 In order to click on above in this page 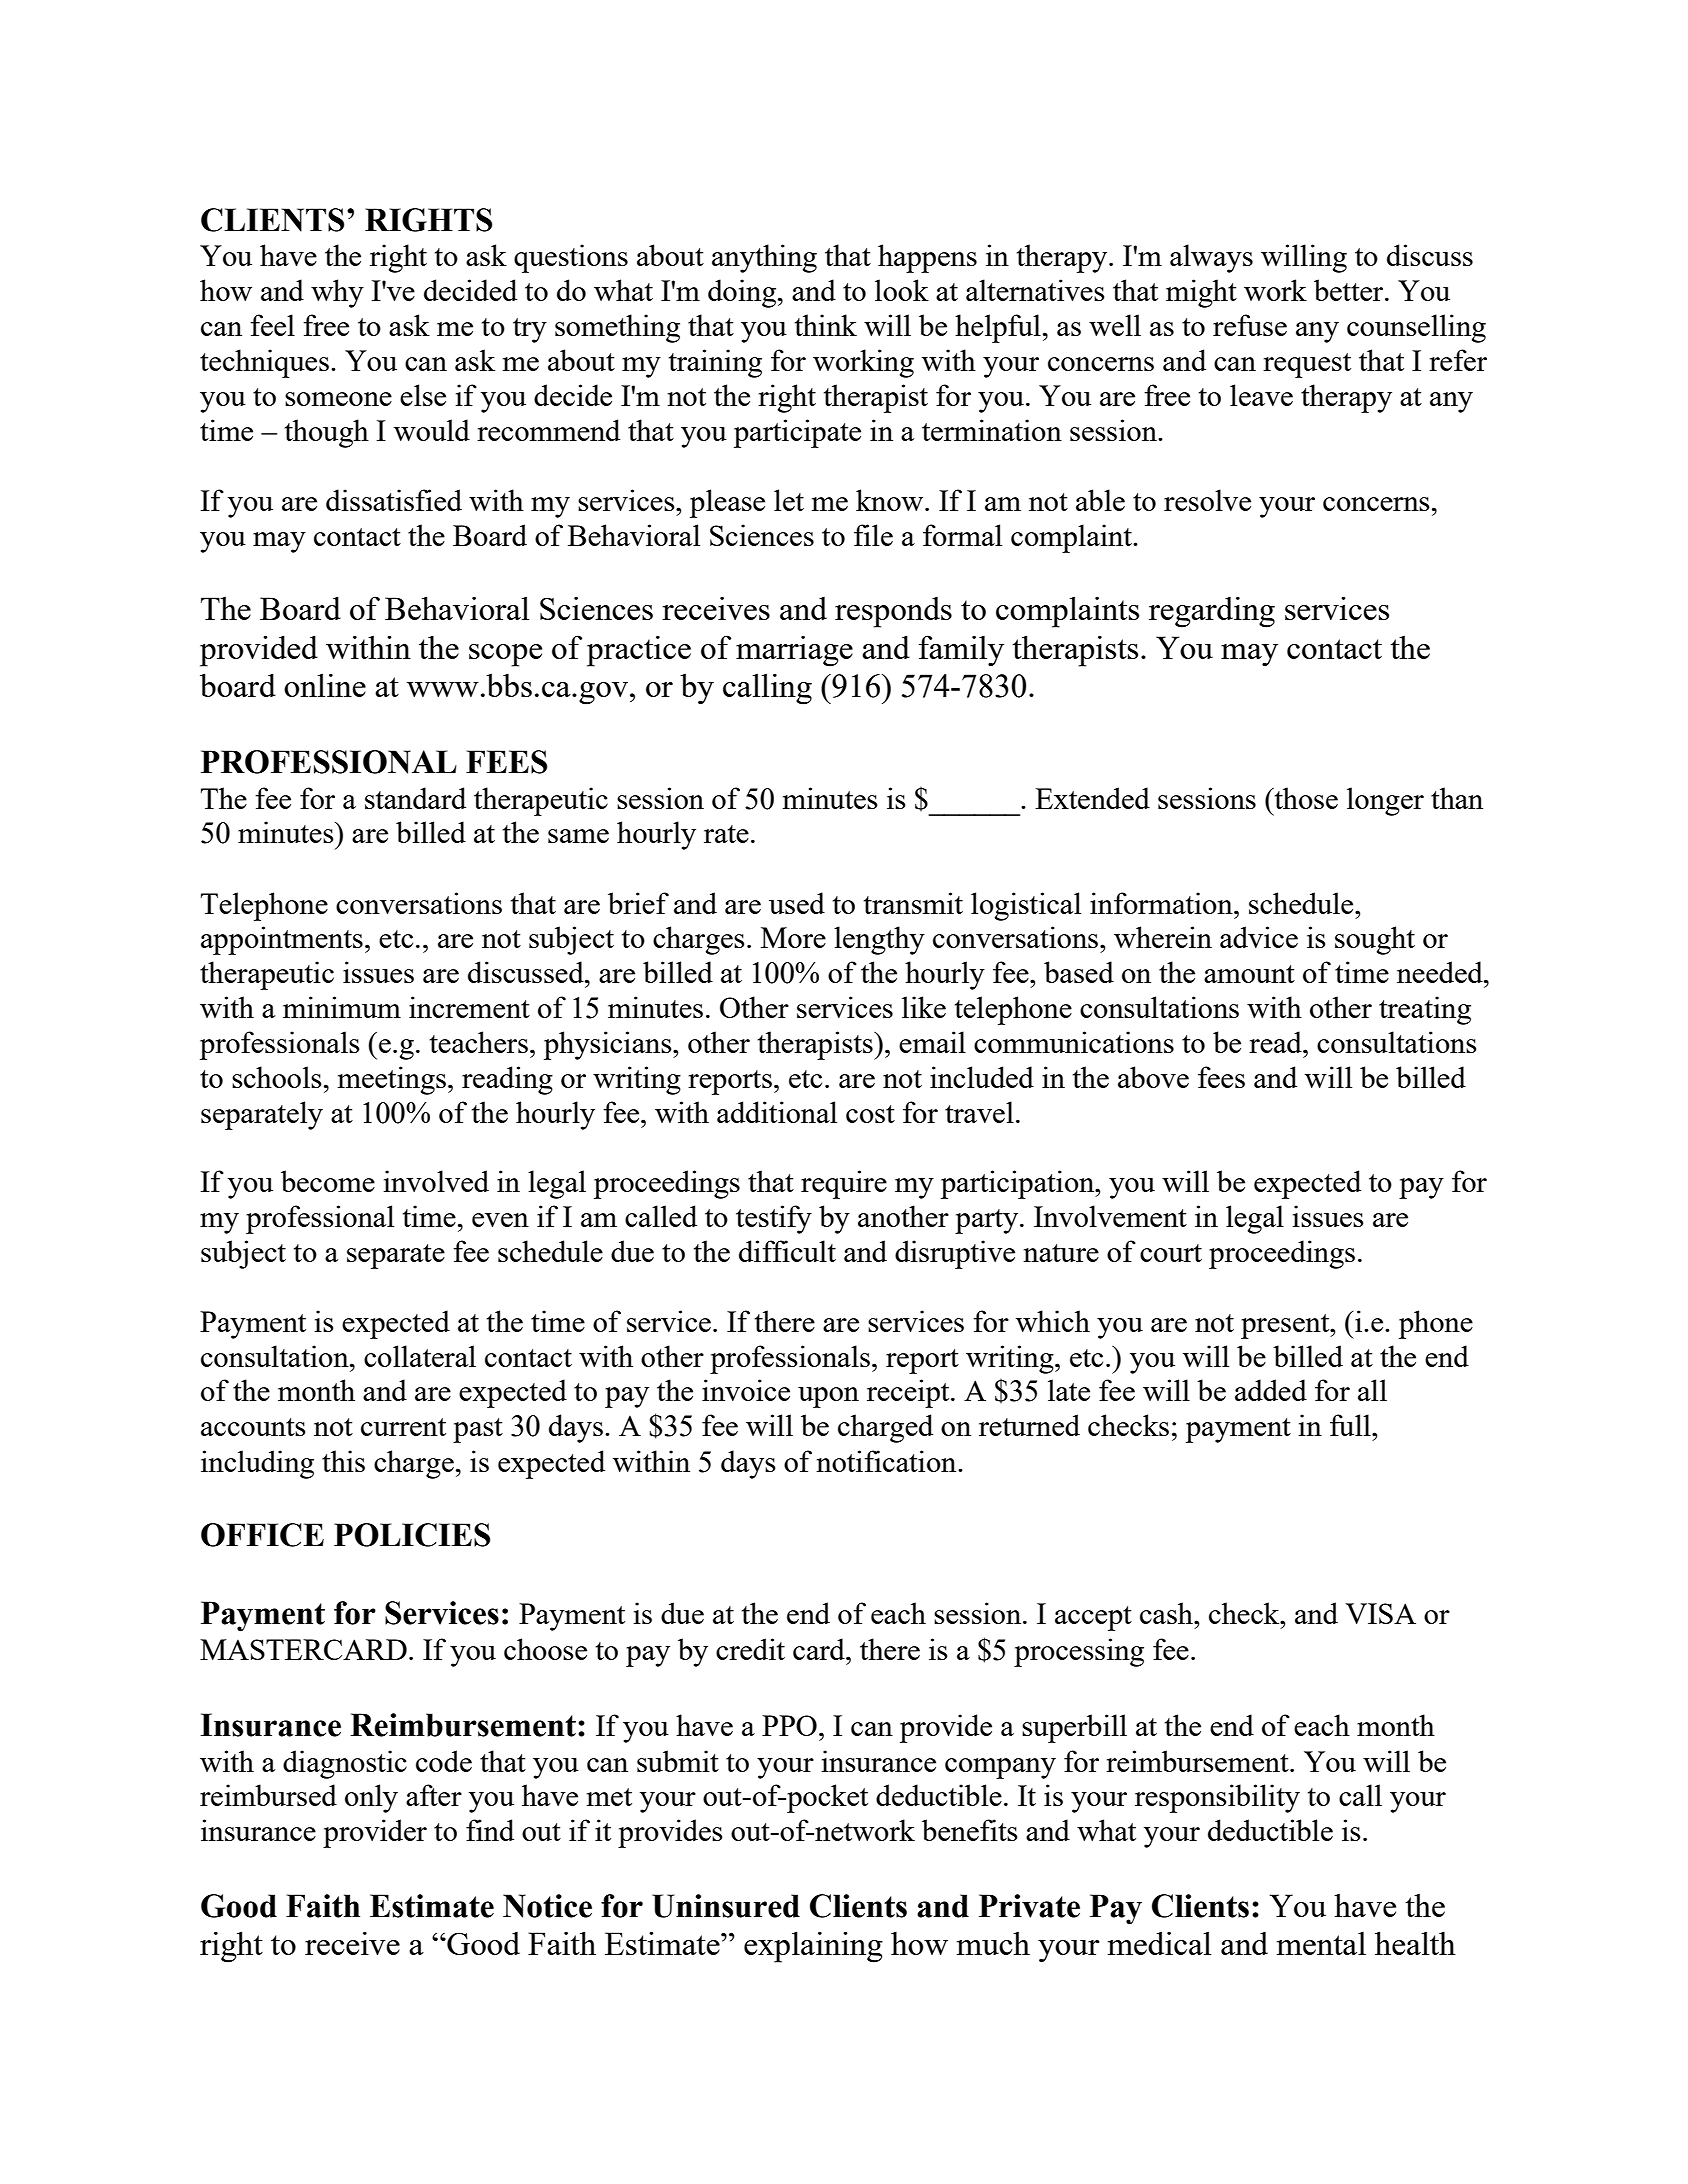, I will do `click(1153, 1077)`.
